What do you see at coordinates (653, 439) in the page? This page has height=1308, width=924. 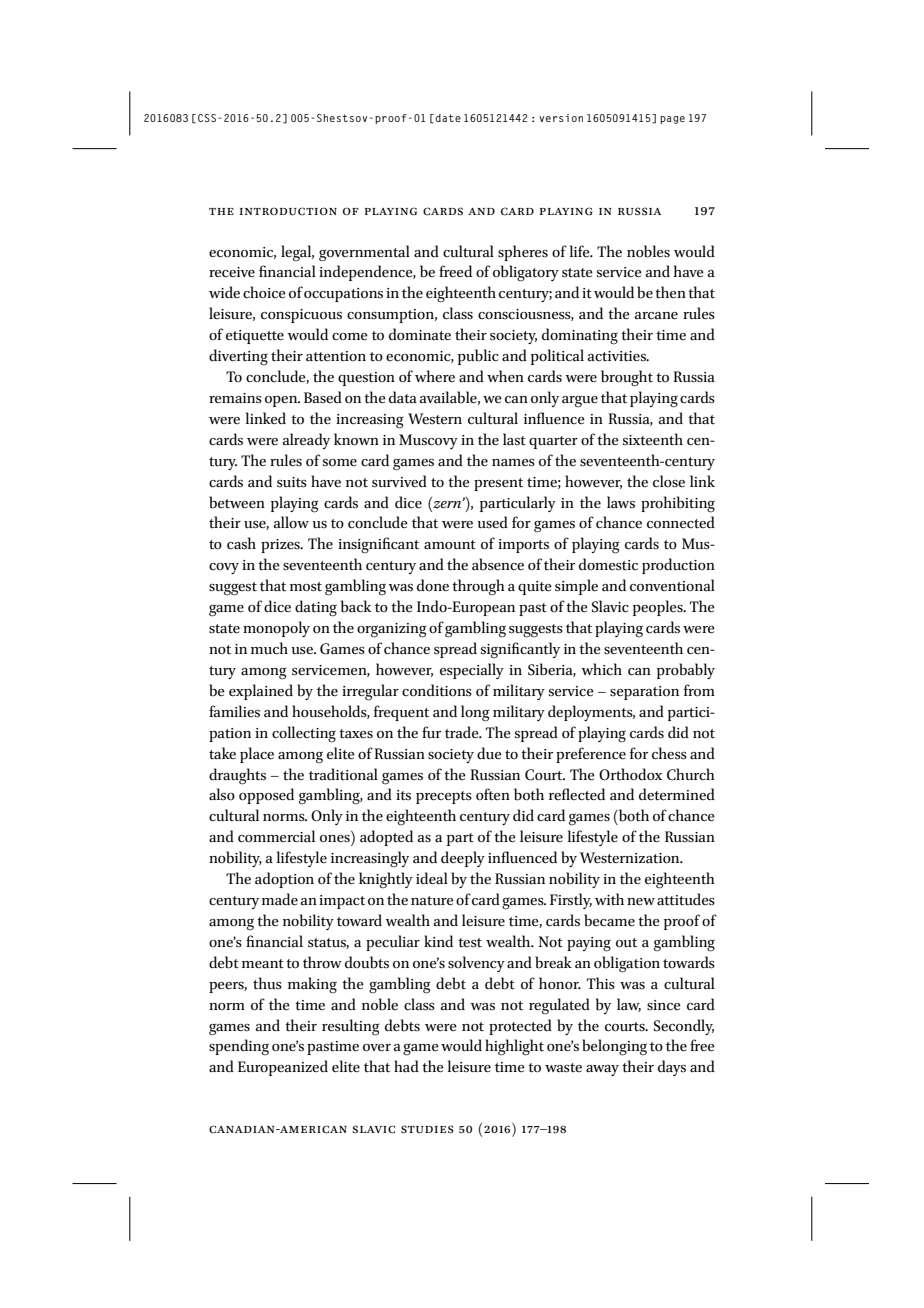 I see `sixteenth` at bounding box center [653, 439].
